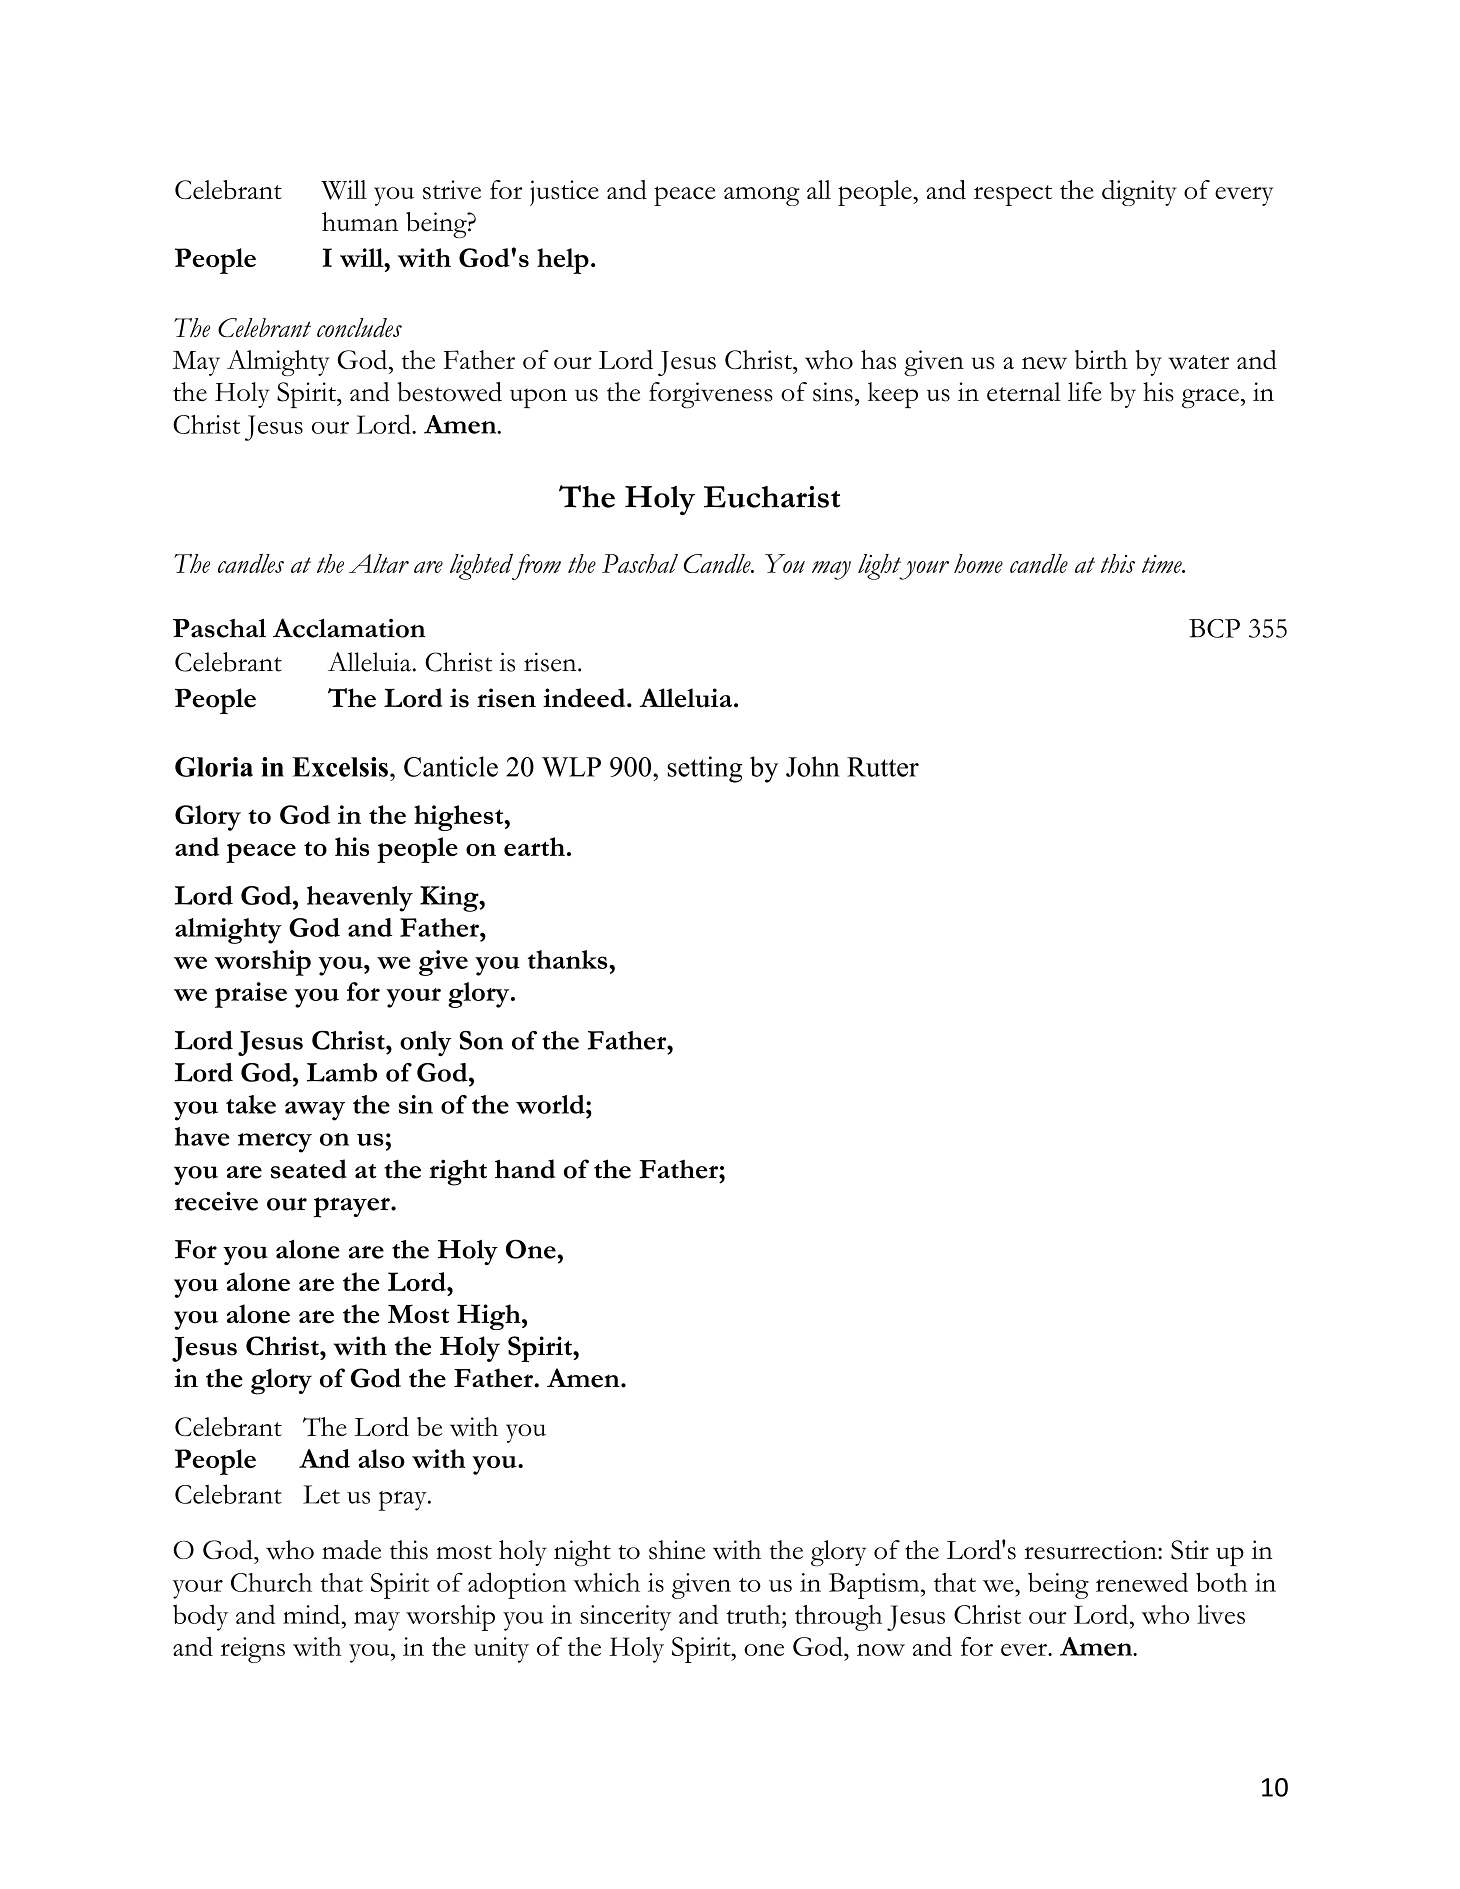 The image size is (1460, 1889). I want to click on resurrection, so click(1091, 1550).
